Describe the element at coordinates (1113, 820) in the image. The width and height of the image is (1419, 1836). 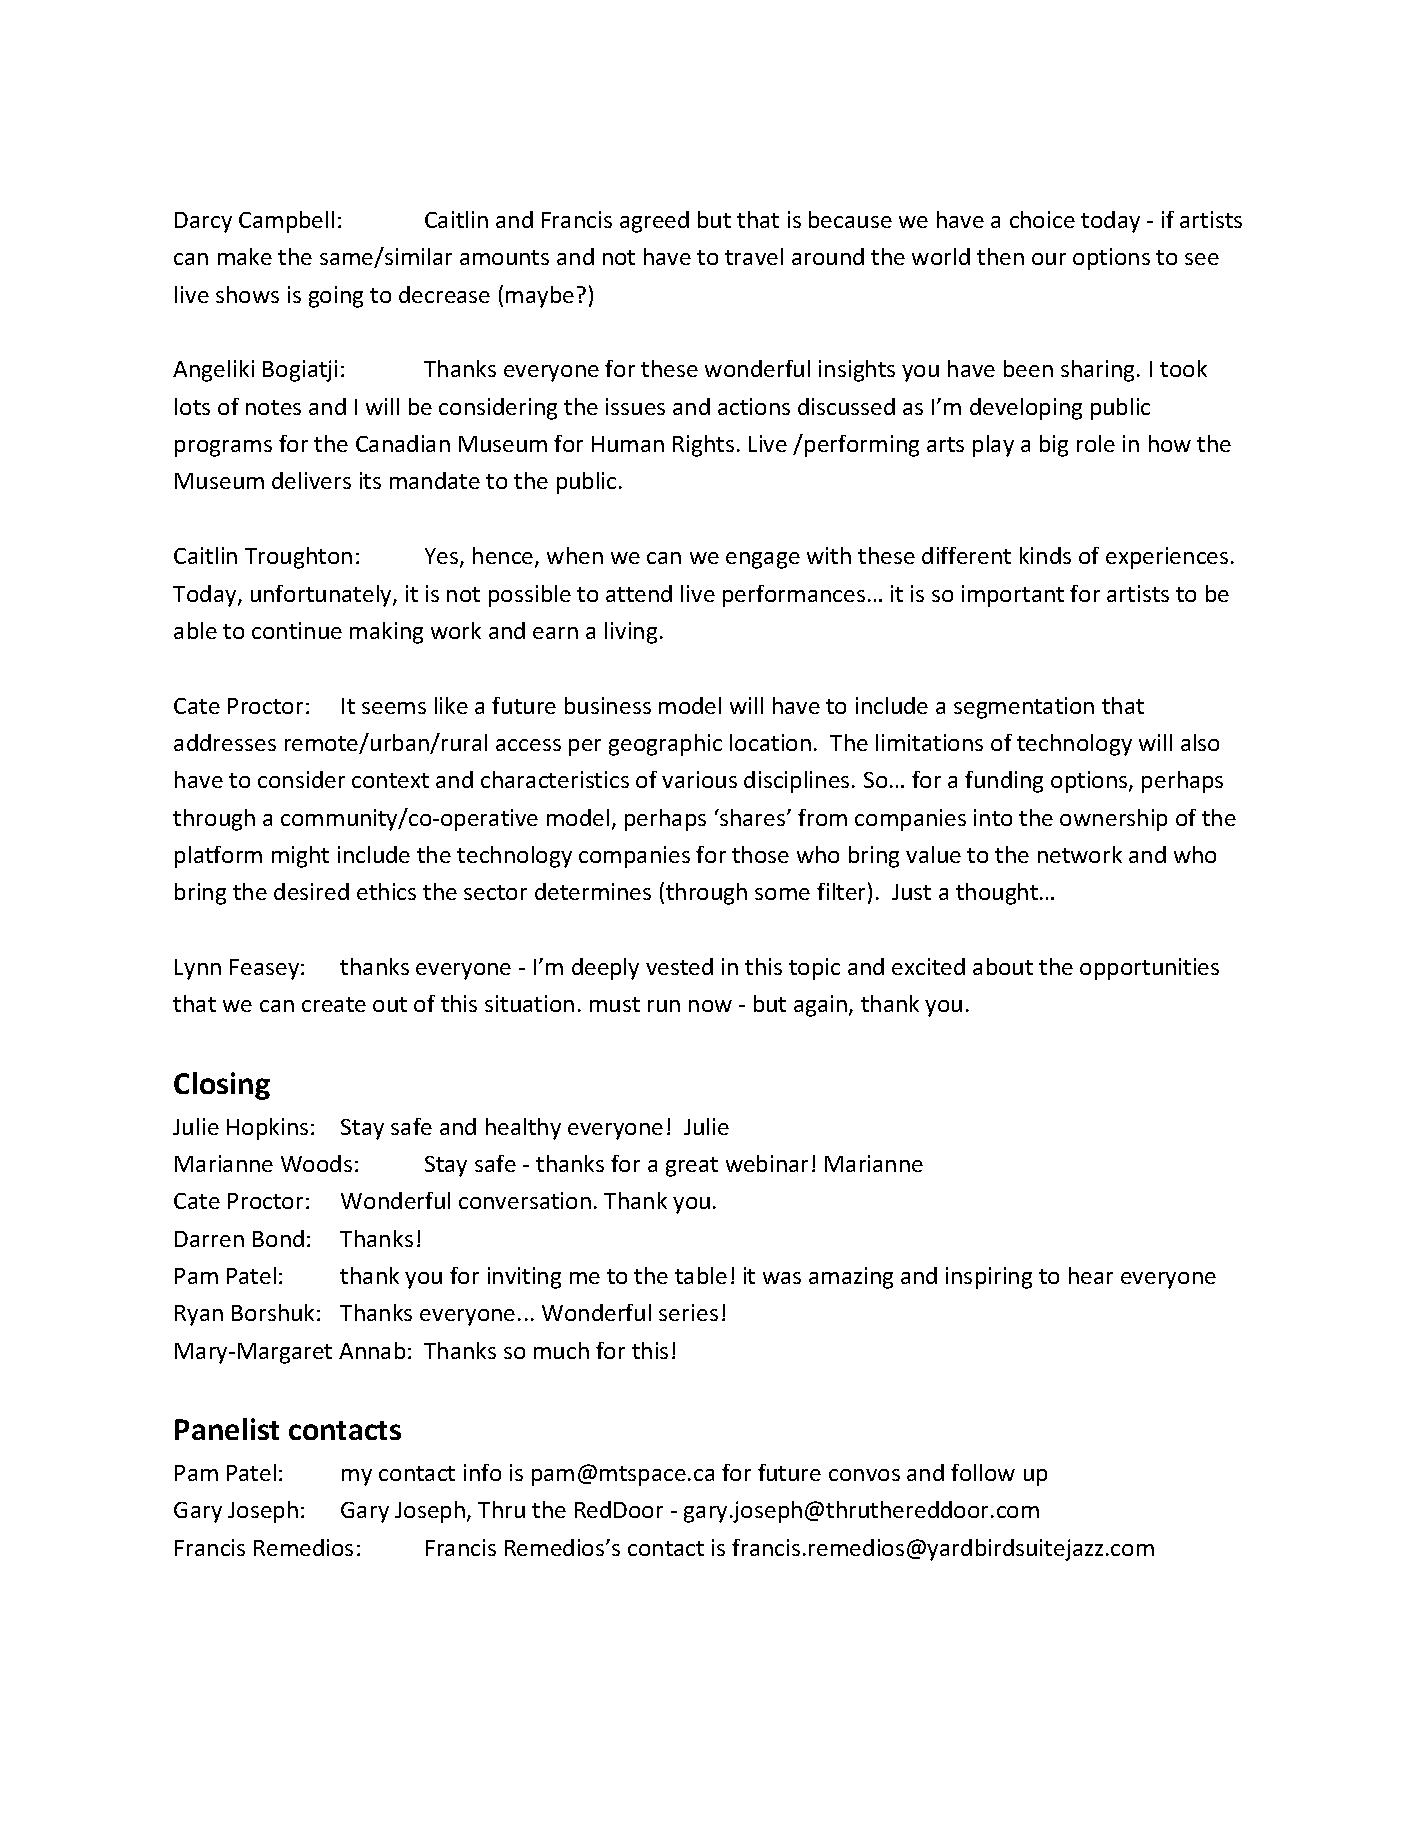
I see `ownership` at that location.
